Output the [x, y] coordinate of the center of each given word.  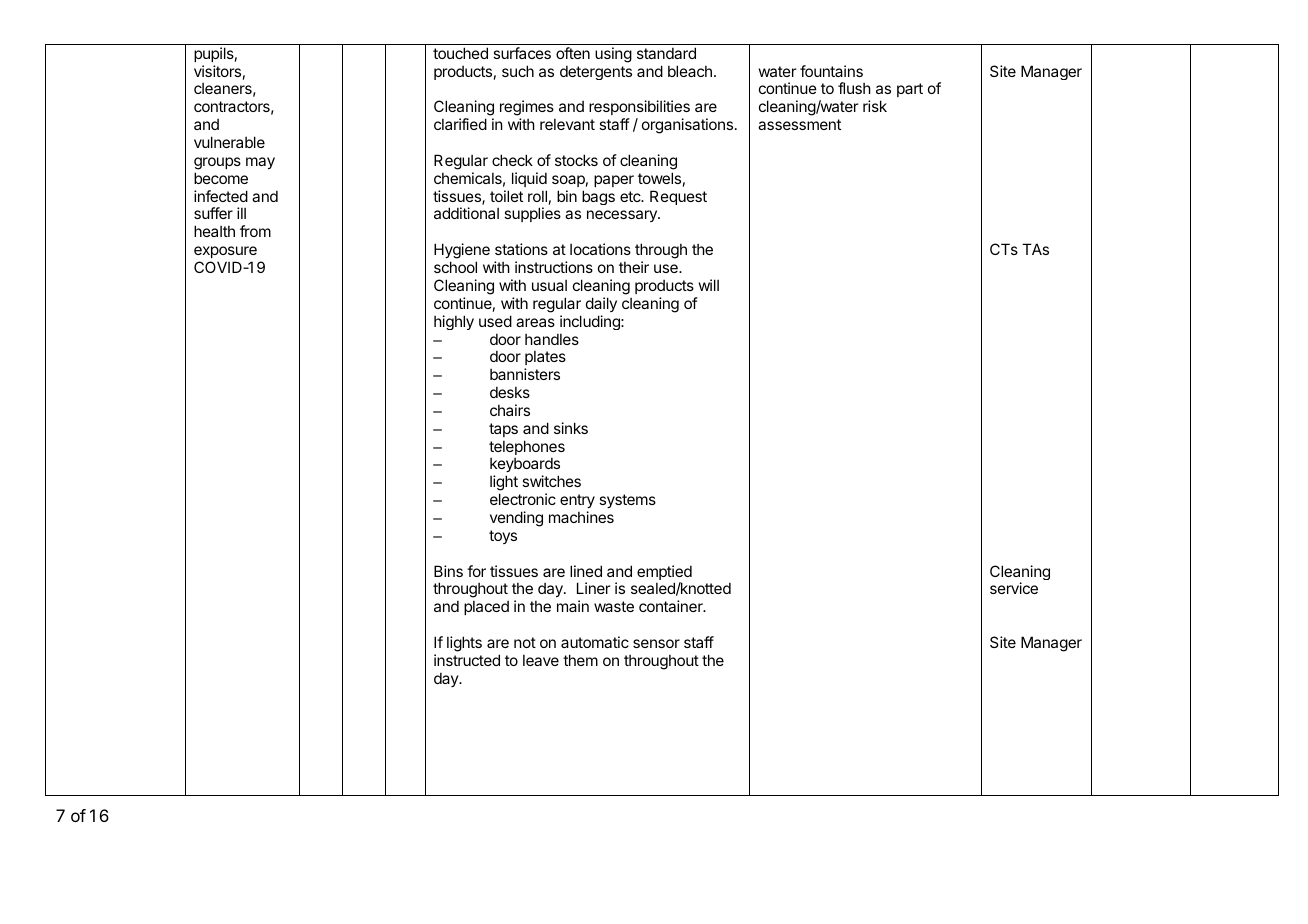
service [1014, 588]
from [255, 231]
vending [516, 519]
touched [460, 53]
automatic [595, 642]
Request [678, 197]
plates [545, 360]
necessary [623, 216]
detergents [596, 72]
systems [627, 501]
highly [454, 322]
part [910, 90]
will [709, 285]
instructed [467, 660]
